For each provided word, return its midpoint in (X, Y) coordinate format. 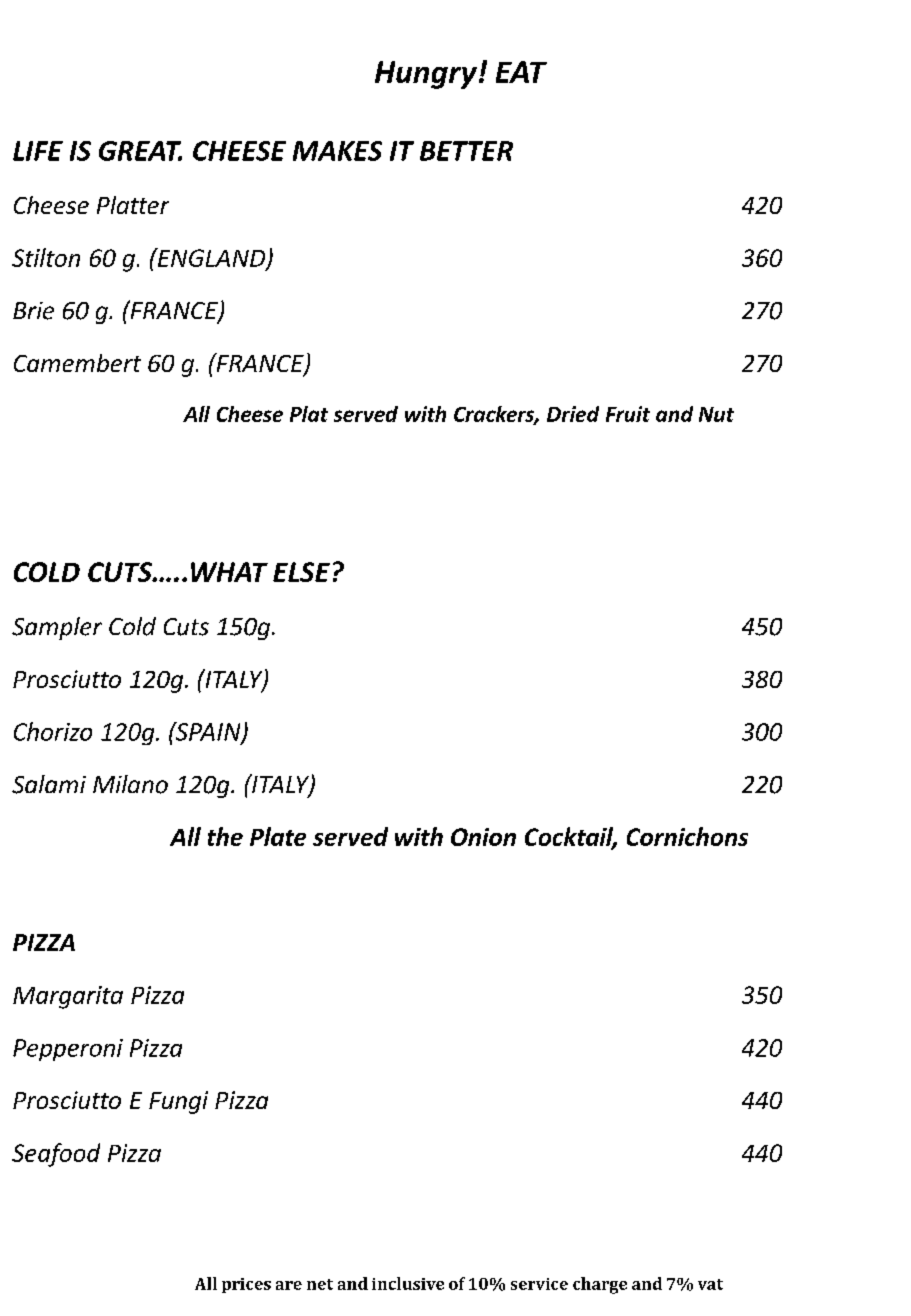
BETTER (466, 151)
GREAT (140, 151)
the (225, 836)
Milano (130, 784)
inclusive (408, 1283)
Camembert (77, 363)
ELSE (301, 572)
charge (600, 1285)
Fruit (628, 414)
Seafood (56, 1155)
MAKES (337, 151)
